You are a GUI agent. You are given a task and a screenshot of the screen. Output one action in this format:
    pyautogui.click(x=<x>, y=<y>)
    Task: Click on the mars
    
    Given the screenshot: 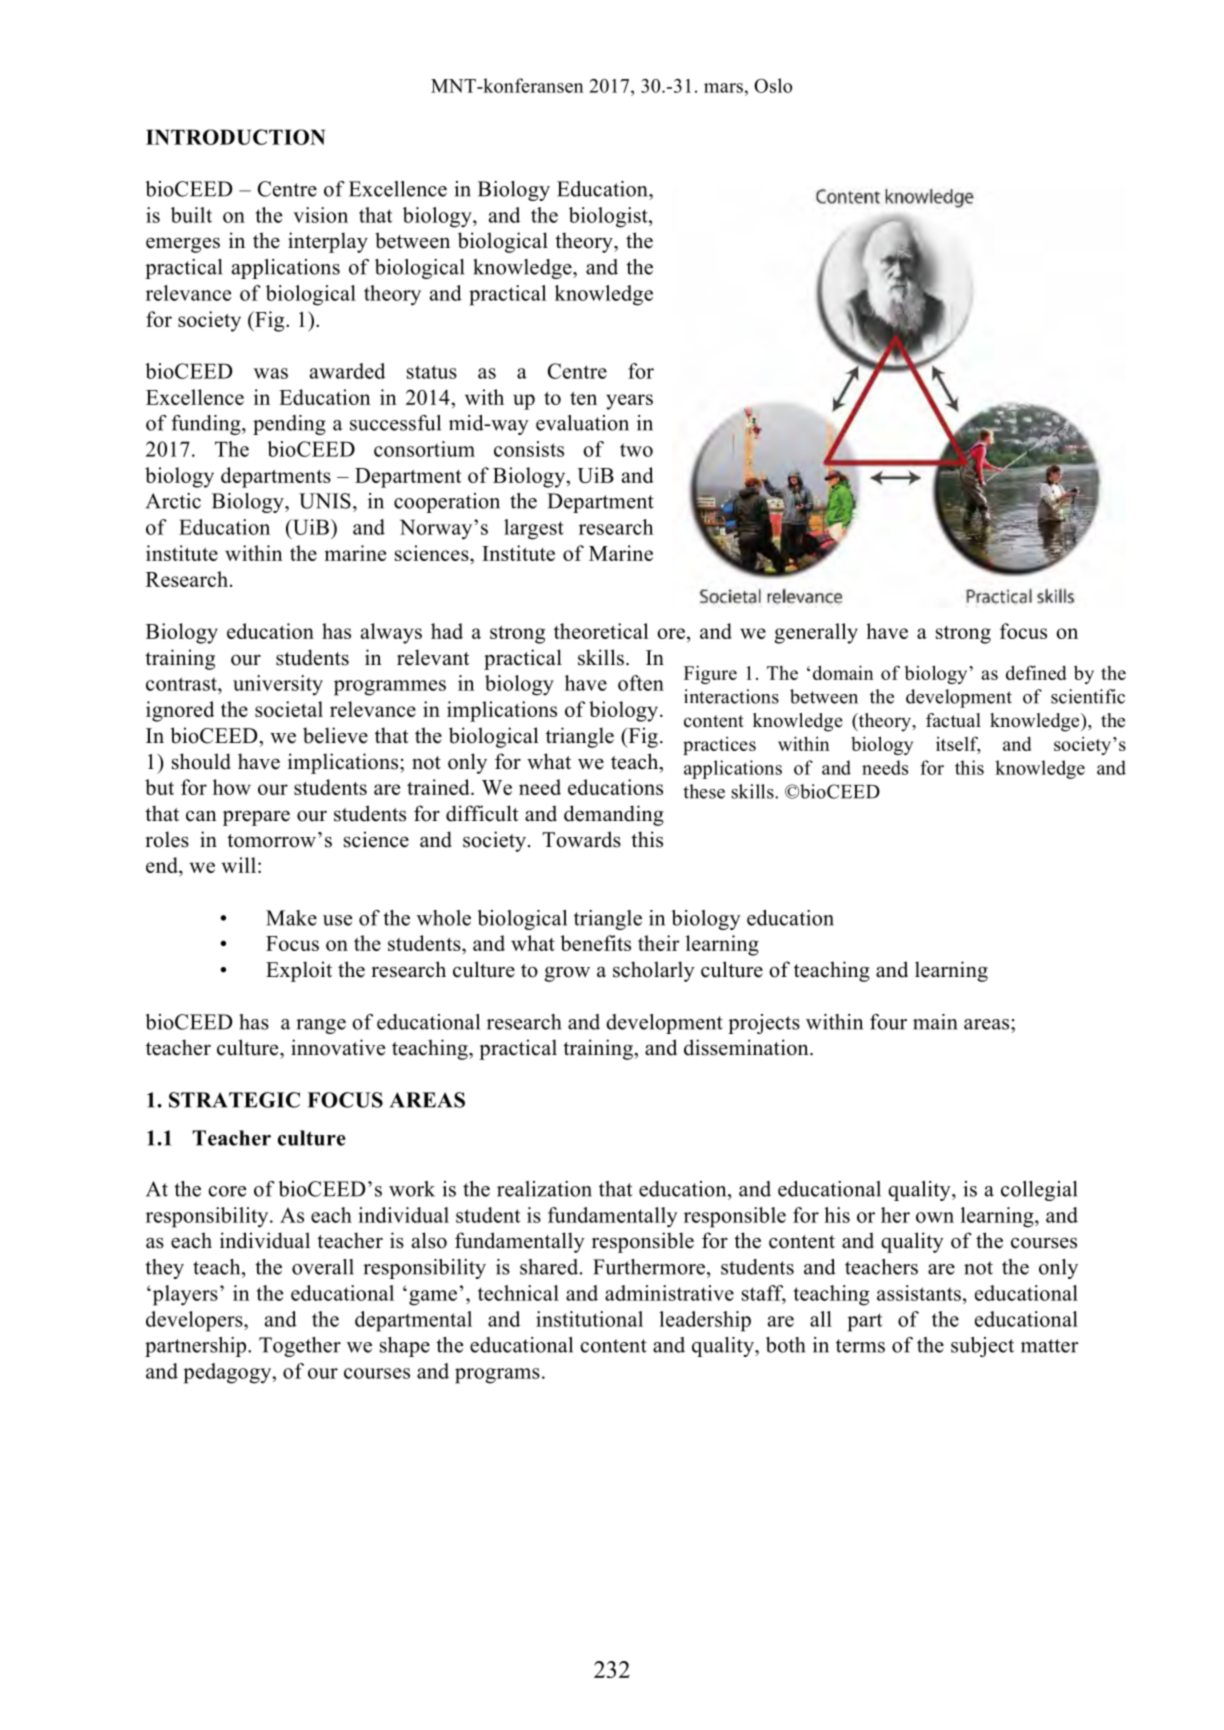 What is the action you would take?
    pyautogui.click(x=723, y=88)
